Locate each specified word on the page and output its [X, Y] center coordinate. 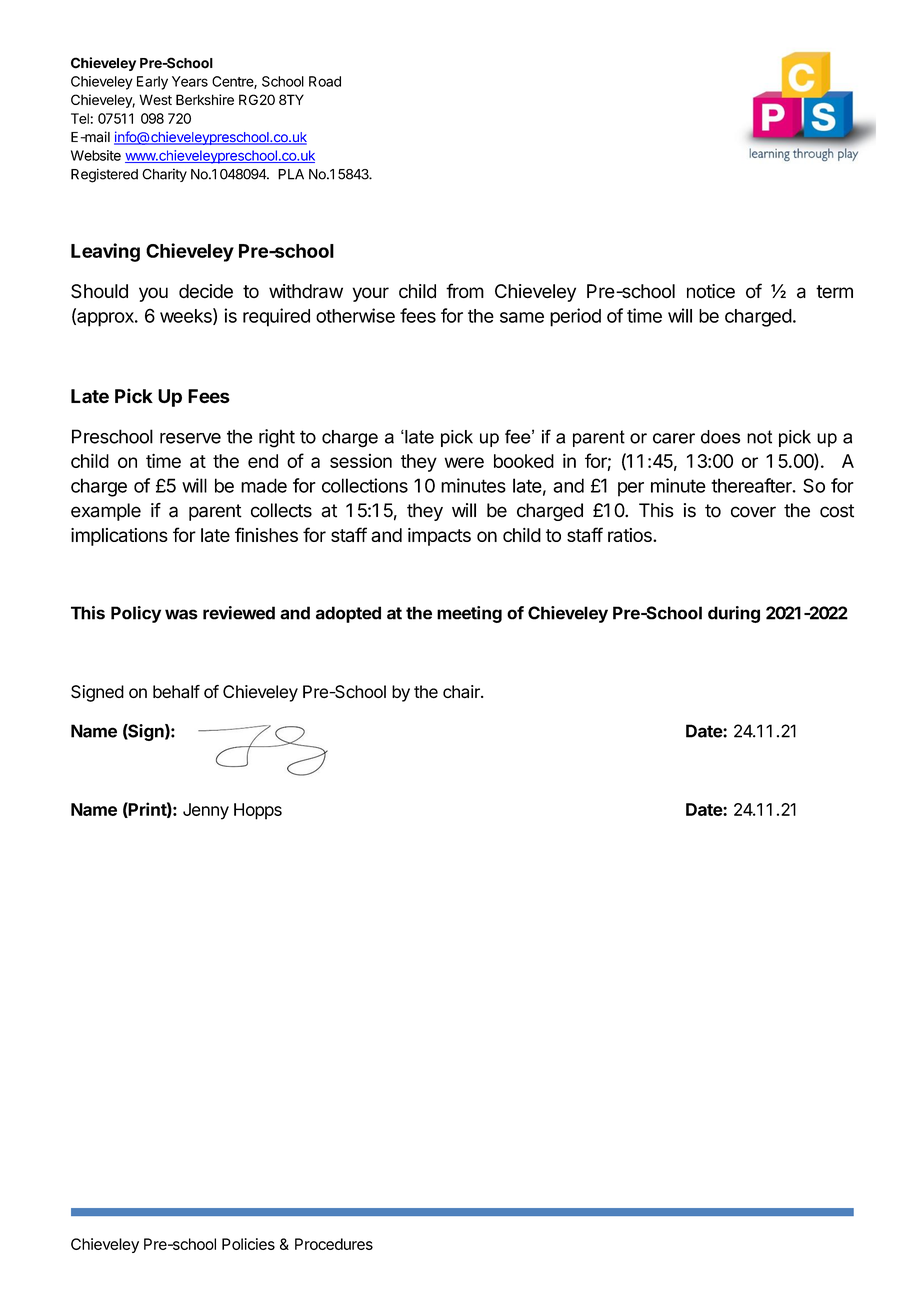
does [720, 437]
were [464, 462]
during [734, 614]
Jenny [206, 811]
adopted [348, 614]
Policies [248, 1244]
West [155, 99]
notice [711, 291]
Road [325, 81]
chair [462, 692]
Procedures [334, 1244]
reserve [190, 438]
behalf [176, 692]
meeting [469, 614]
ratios [631, 535]
